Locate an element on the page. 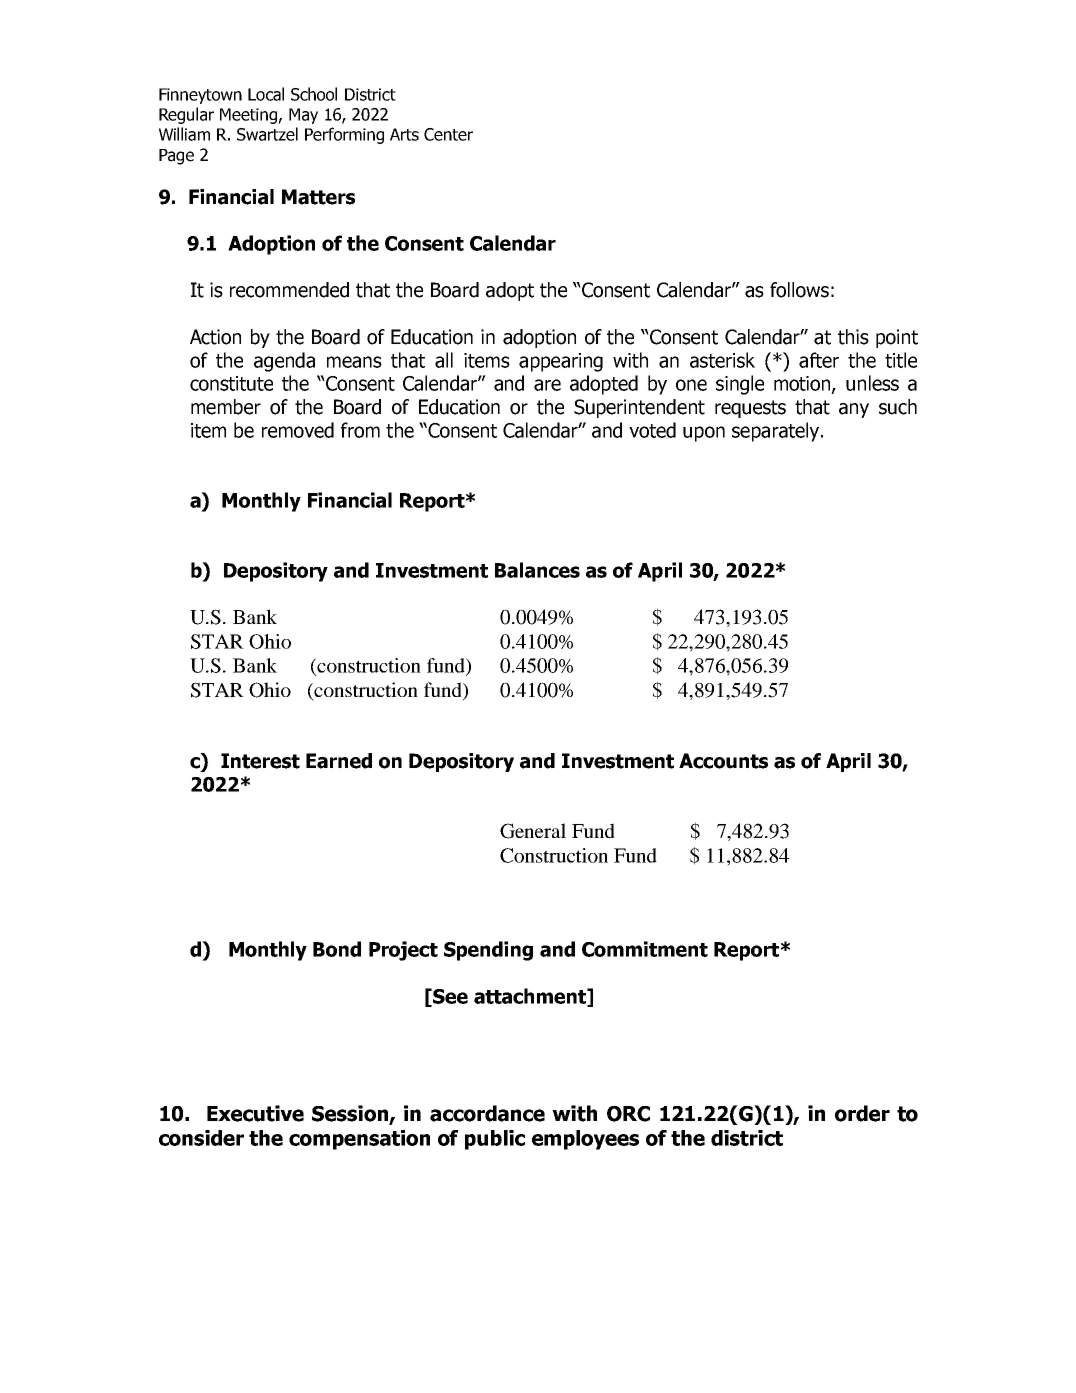  Center is located at coordinates (448, 134).
